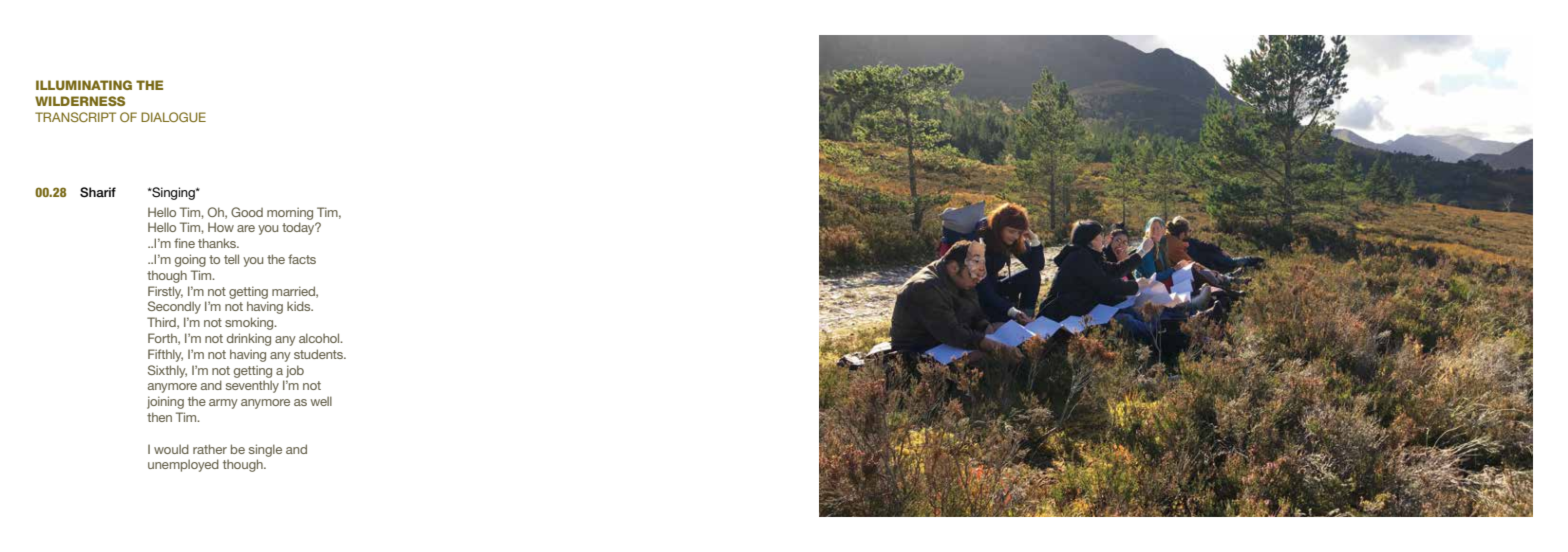 The image size is (1568, 552). What do you see at coordinates (165, 292) in the image?
I see `Firstly` at bounding box center [165, 292].
